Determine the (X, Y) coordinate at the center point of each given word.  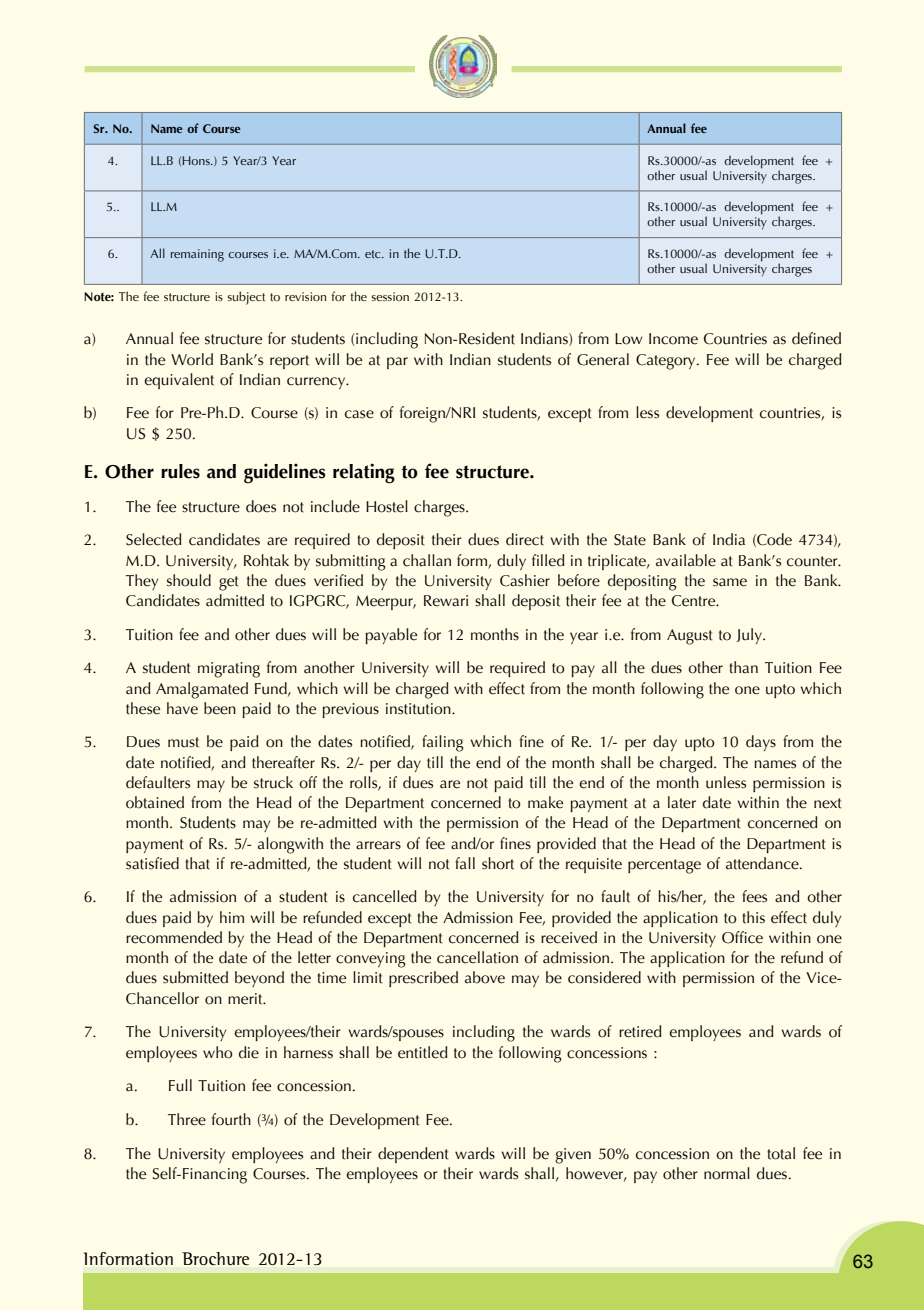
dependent (413, 1155)
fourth (231, 1119)
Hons (197, 160)
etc (374, 254)
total (781, 1153)
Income (673, 339)
